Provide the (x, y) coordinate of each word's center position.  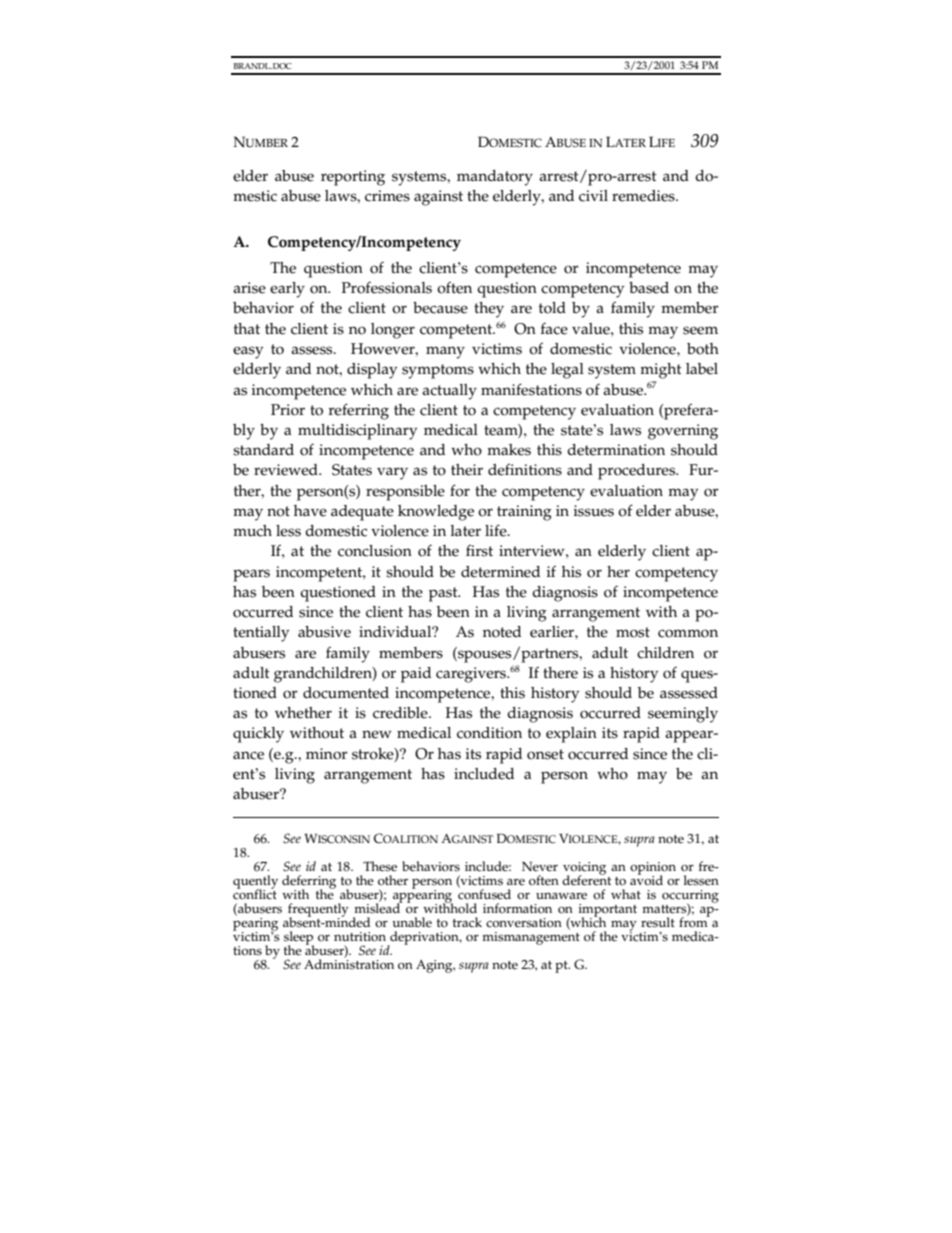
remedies (644, 196)
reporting (353, 178)
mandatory (495, 178)
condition (489, 733)
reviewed (287, 470)
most (633, 632)
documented (346, 693)
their (467, 470)
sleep (299, 939)
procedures (638, 472)
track (467, 922)
